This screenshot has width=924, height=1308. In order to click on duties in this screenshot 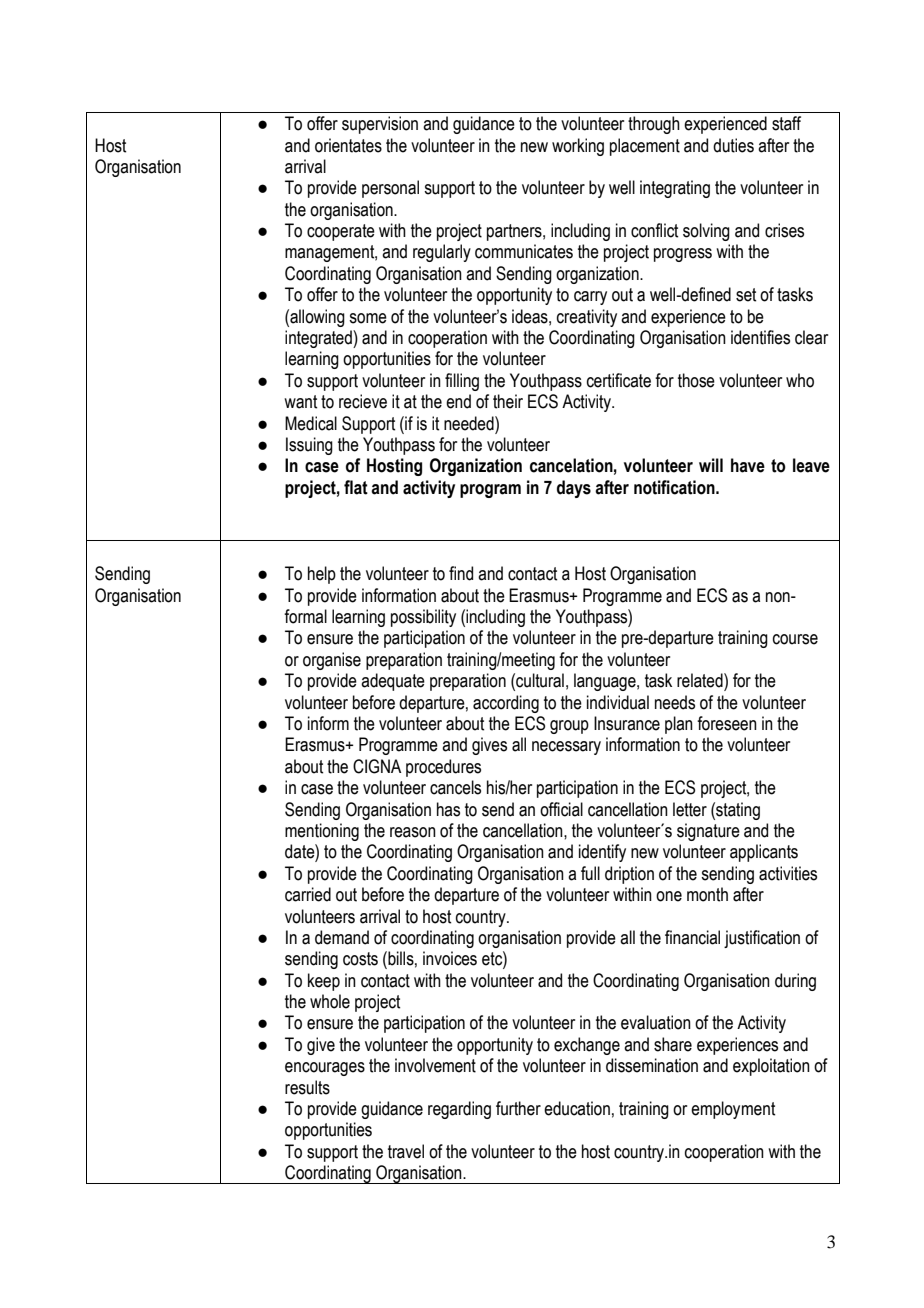, I will do `click(733, 145)`.
